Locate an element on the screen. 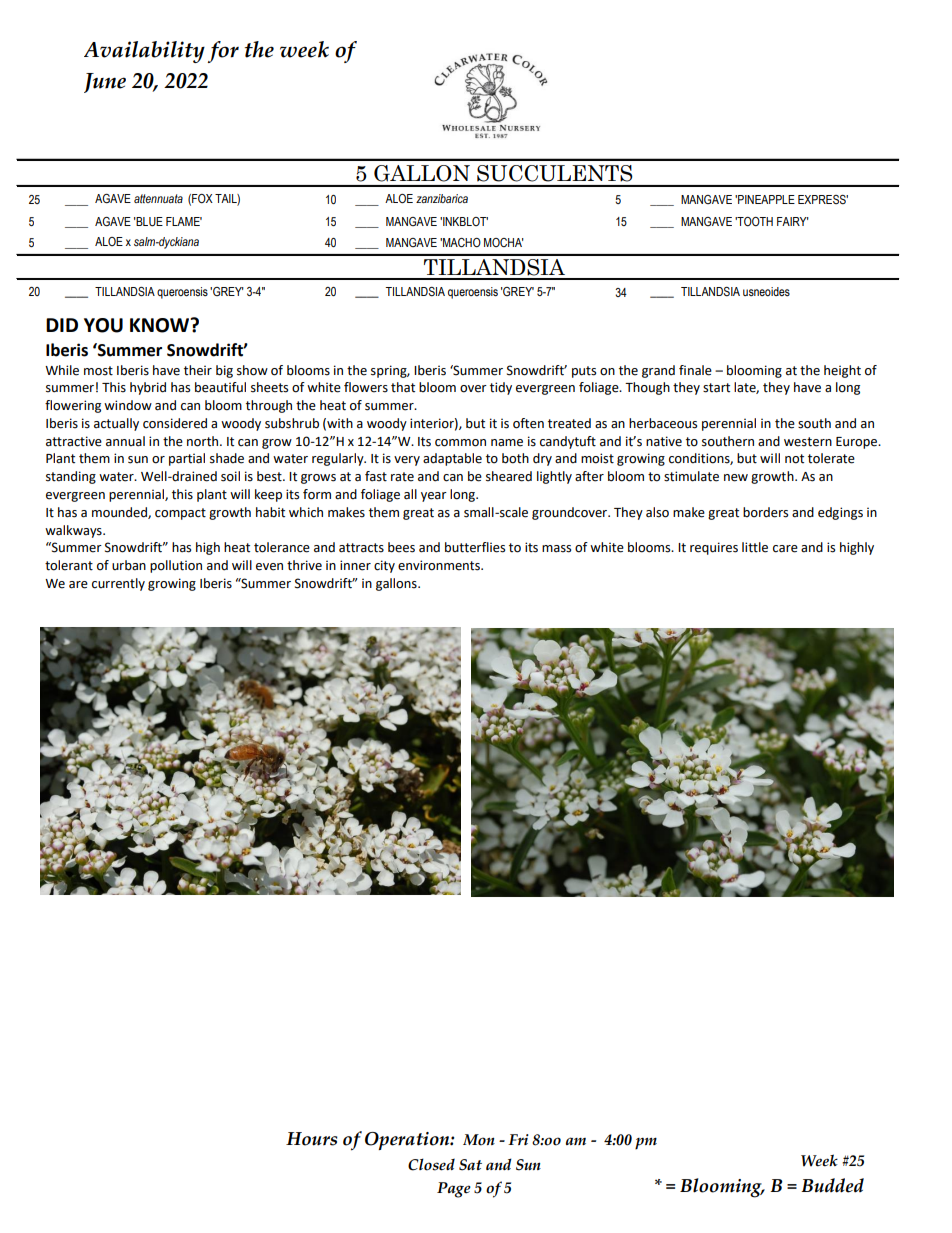  environments is located at coordinates (440, 565).
